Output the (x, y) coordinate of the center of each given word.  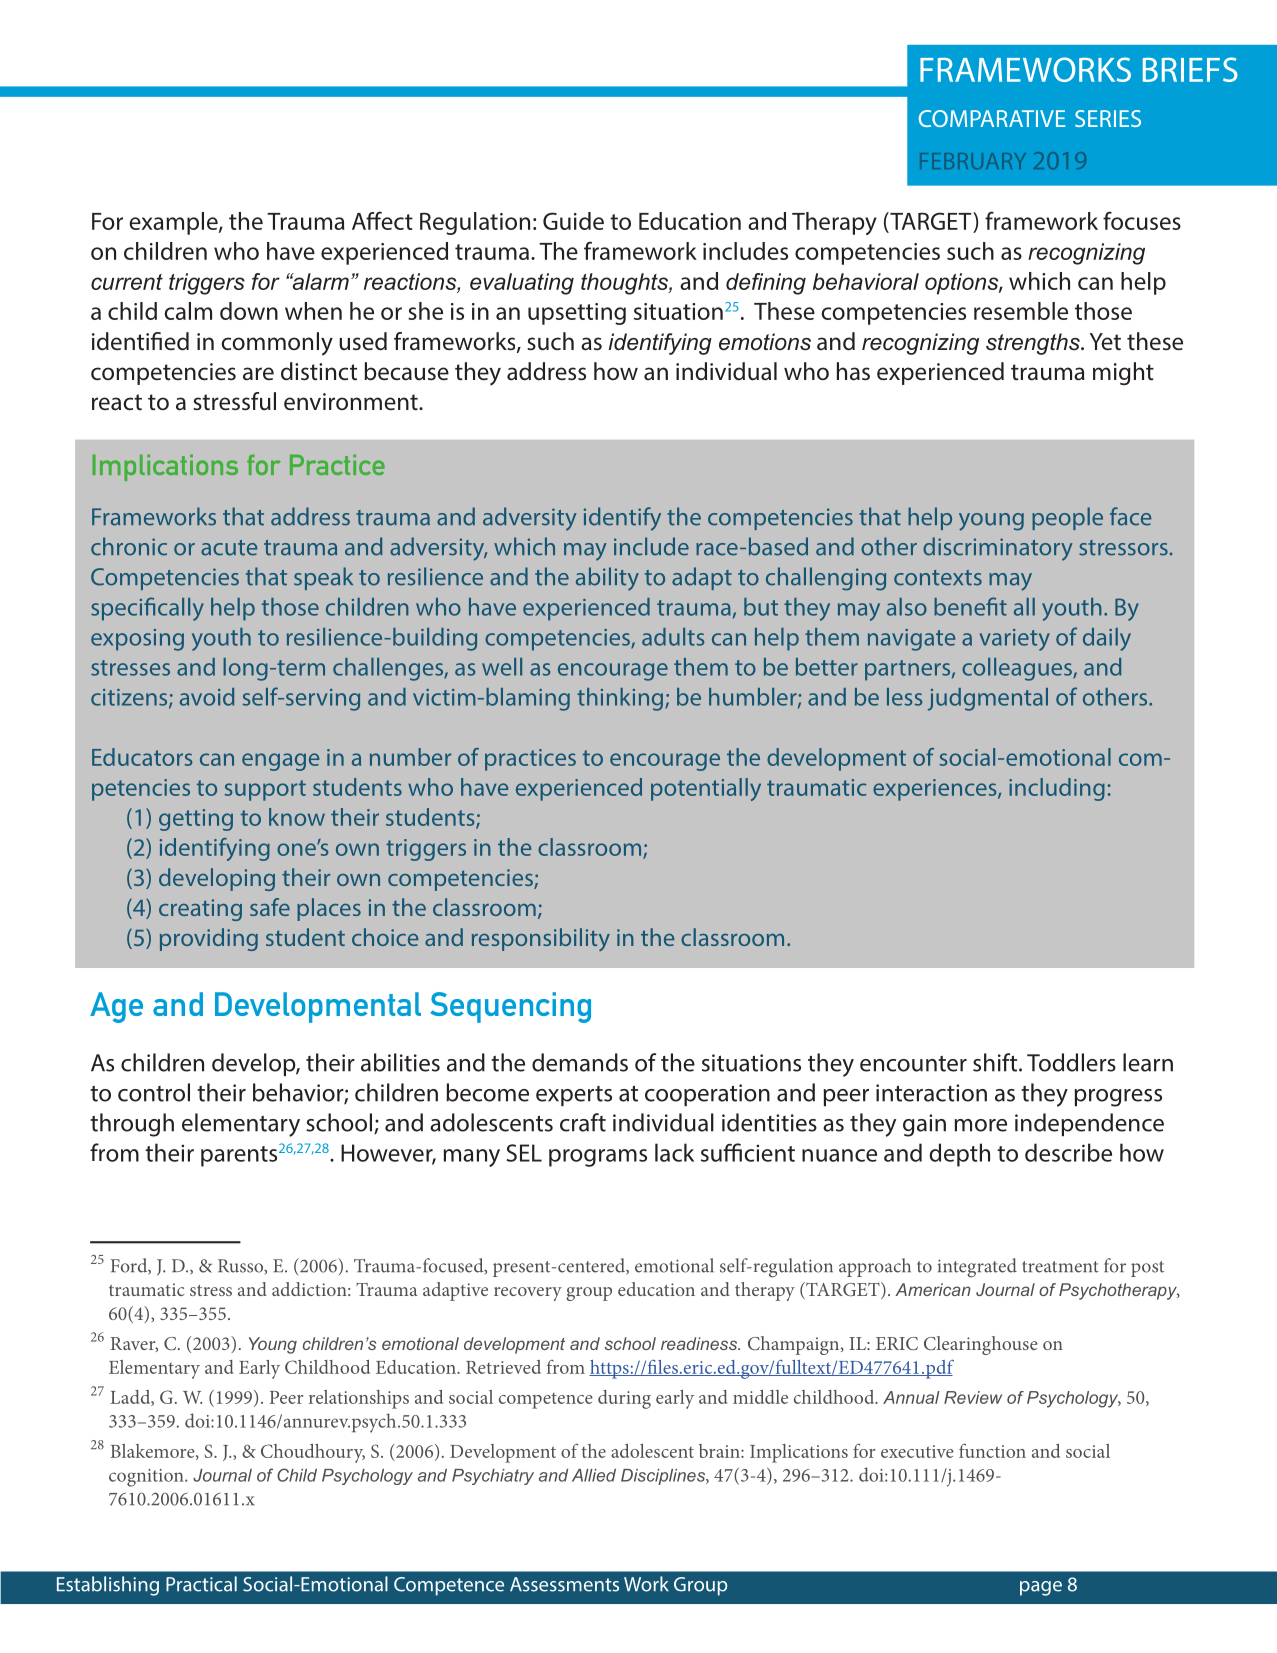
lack (674, 1152)
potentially (706, 789)
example (174, 223)
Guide (573, 221)
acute (229, 548)
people (1067, 518)
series (1108, 118)
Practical (201, 1584)
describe (1068, 1152)
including (1057, 789)
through (132, 1125)
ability (607, 579)
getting (196, 820)
